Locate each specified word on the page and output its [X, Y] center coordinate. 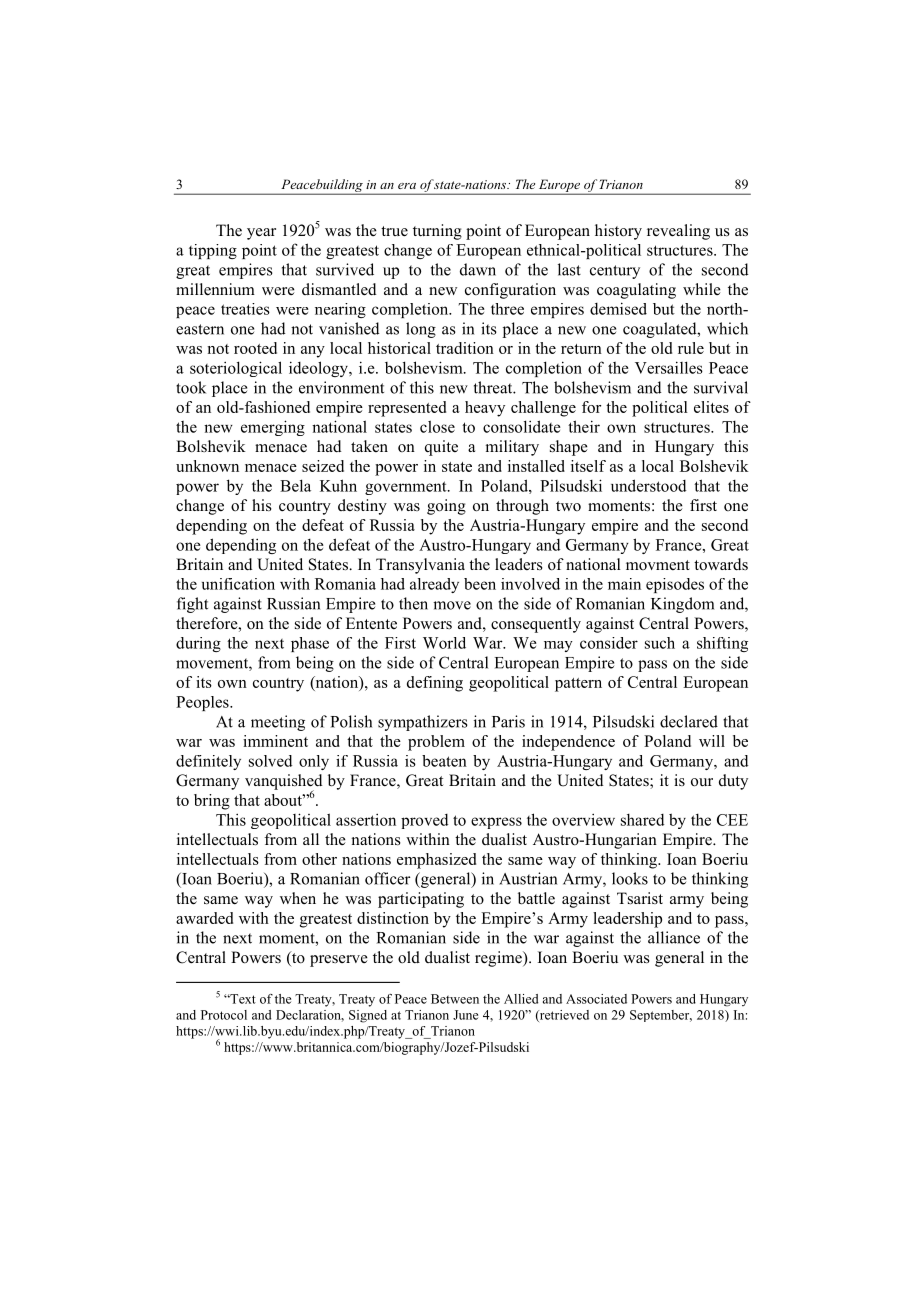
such [660, 643]
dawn [478, 269]
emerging [273, 428]
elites [711, 407]
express [496, 823]
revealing [678, 232]
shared [642, 820]
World [444, 643]
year [261, 234]
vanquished [284, 783]
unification [238, 584]
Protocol [224, 1015]
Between [455, 999]
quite [441, 448]
